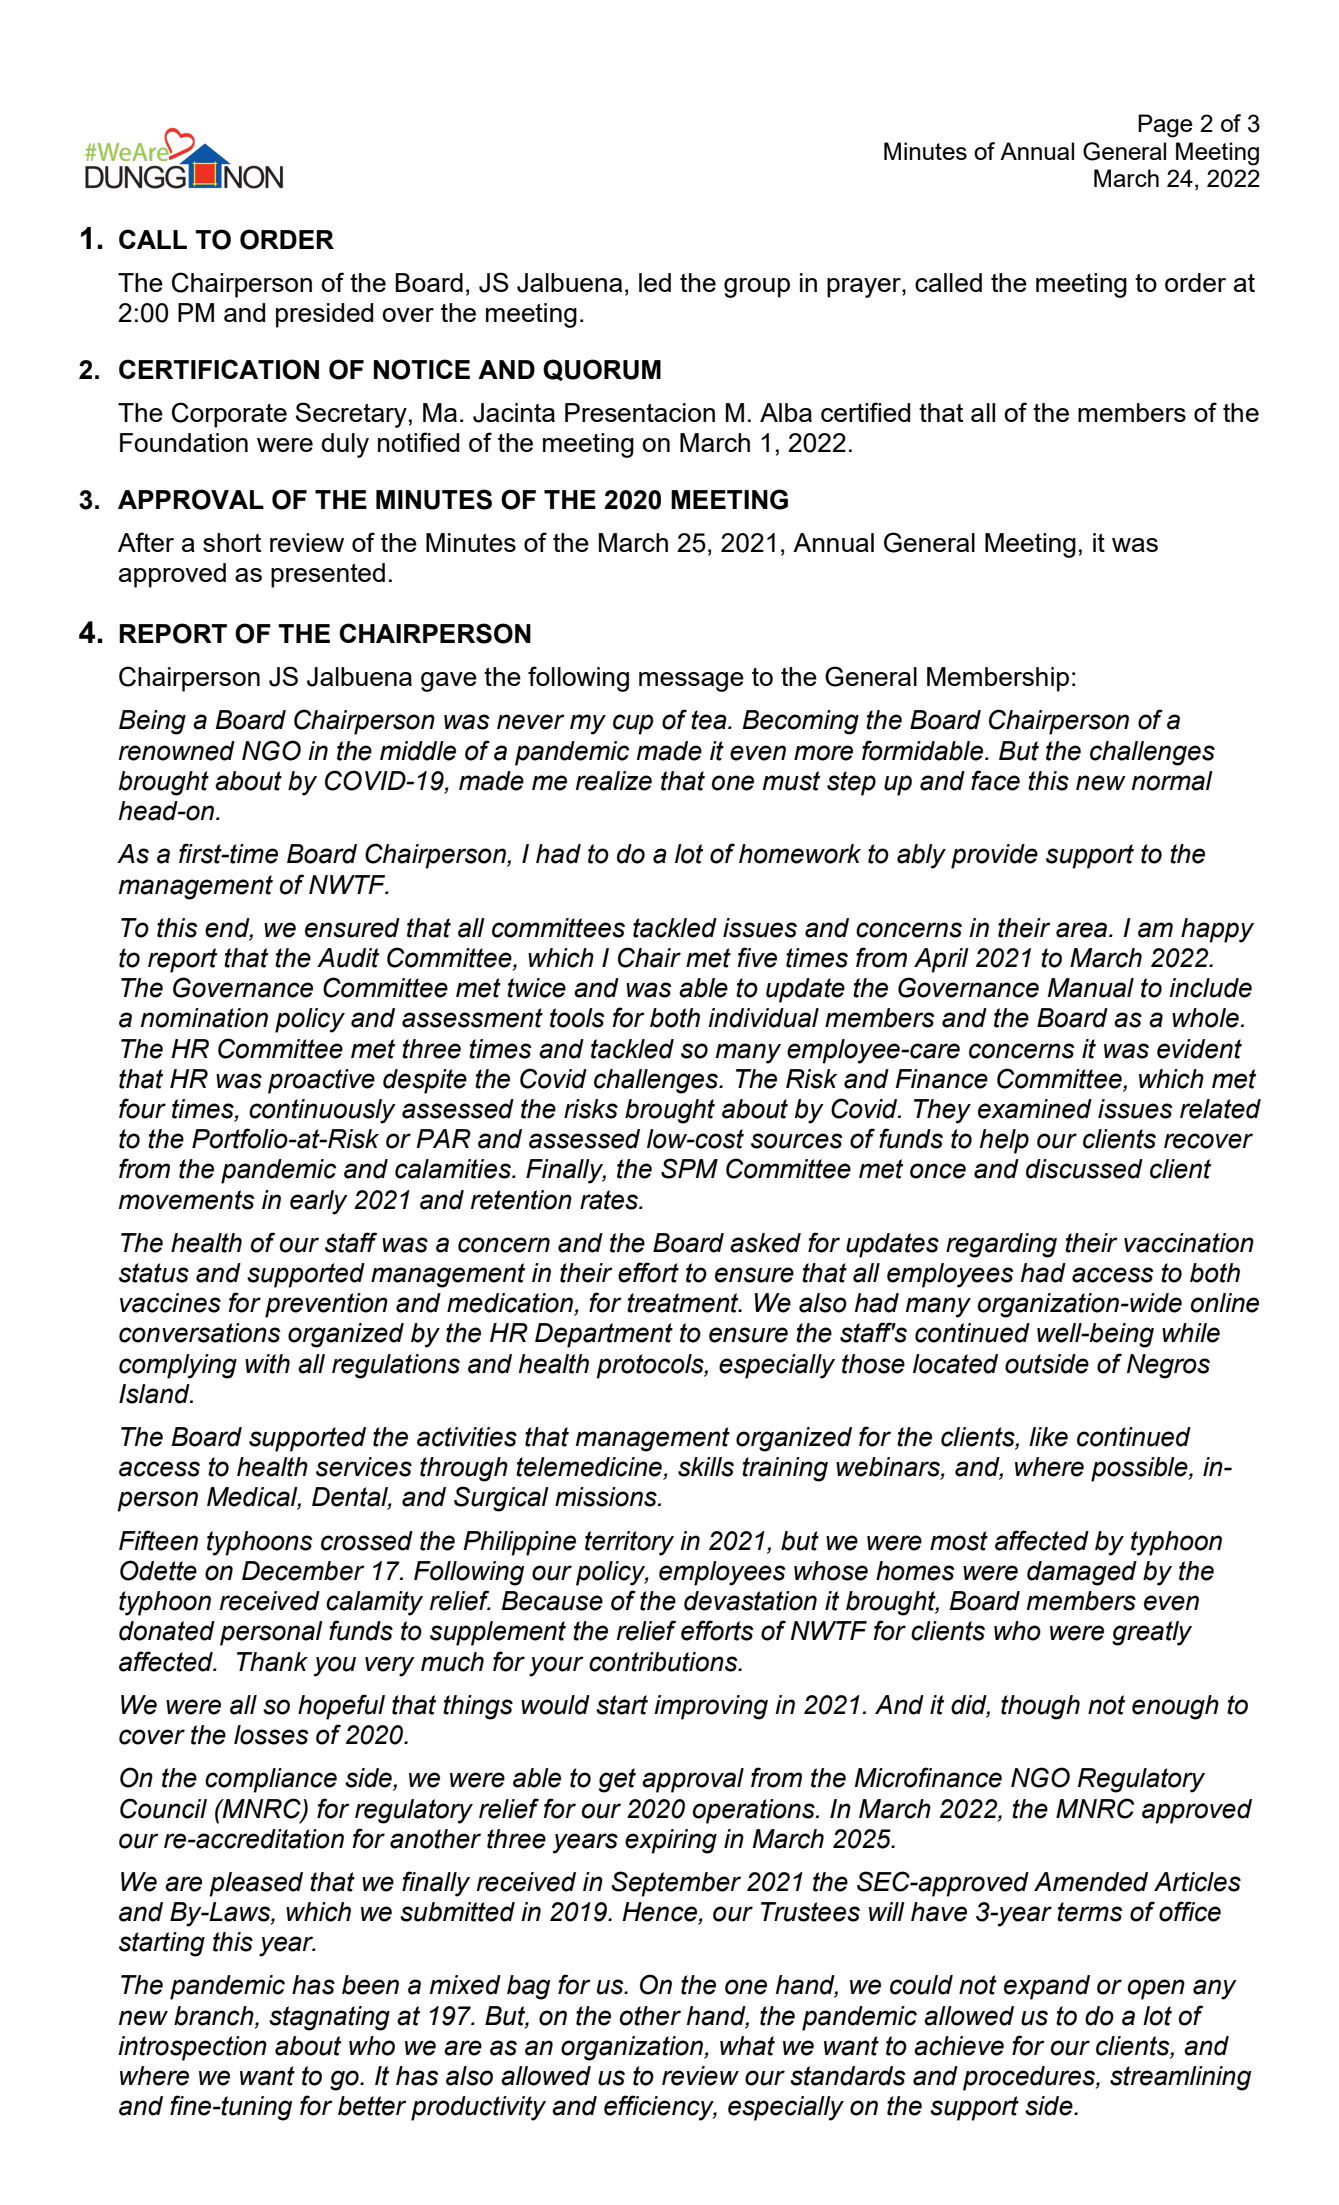 Image resolution: width=1339 pixels, height=2205 pixels. I want to click on discussed, so click(1084, 1169).
